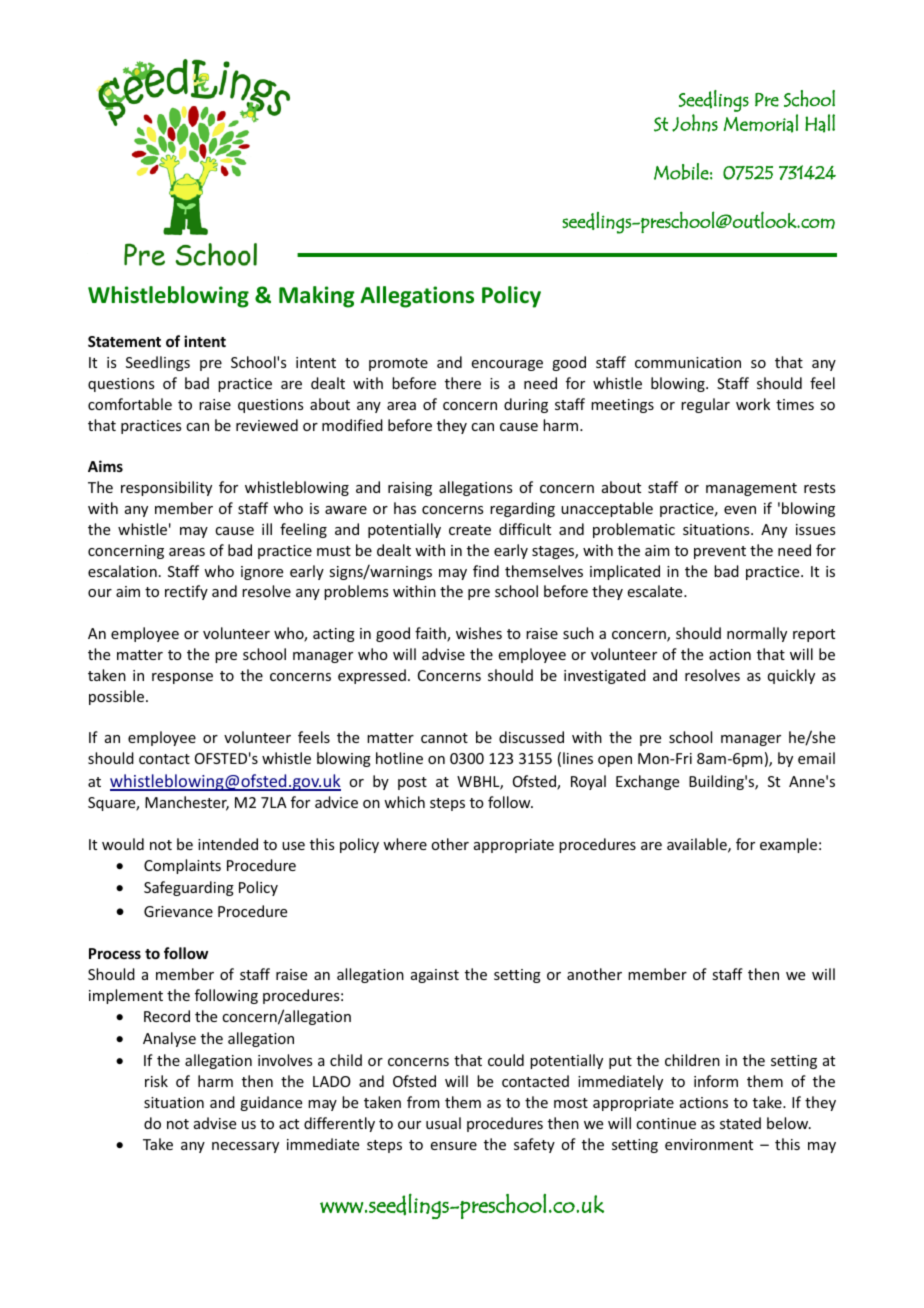  Describe the element at coordinates (761, 123) in the screenshot. I see `Memorial` at that location.
